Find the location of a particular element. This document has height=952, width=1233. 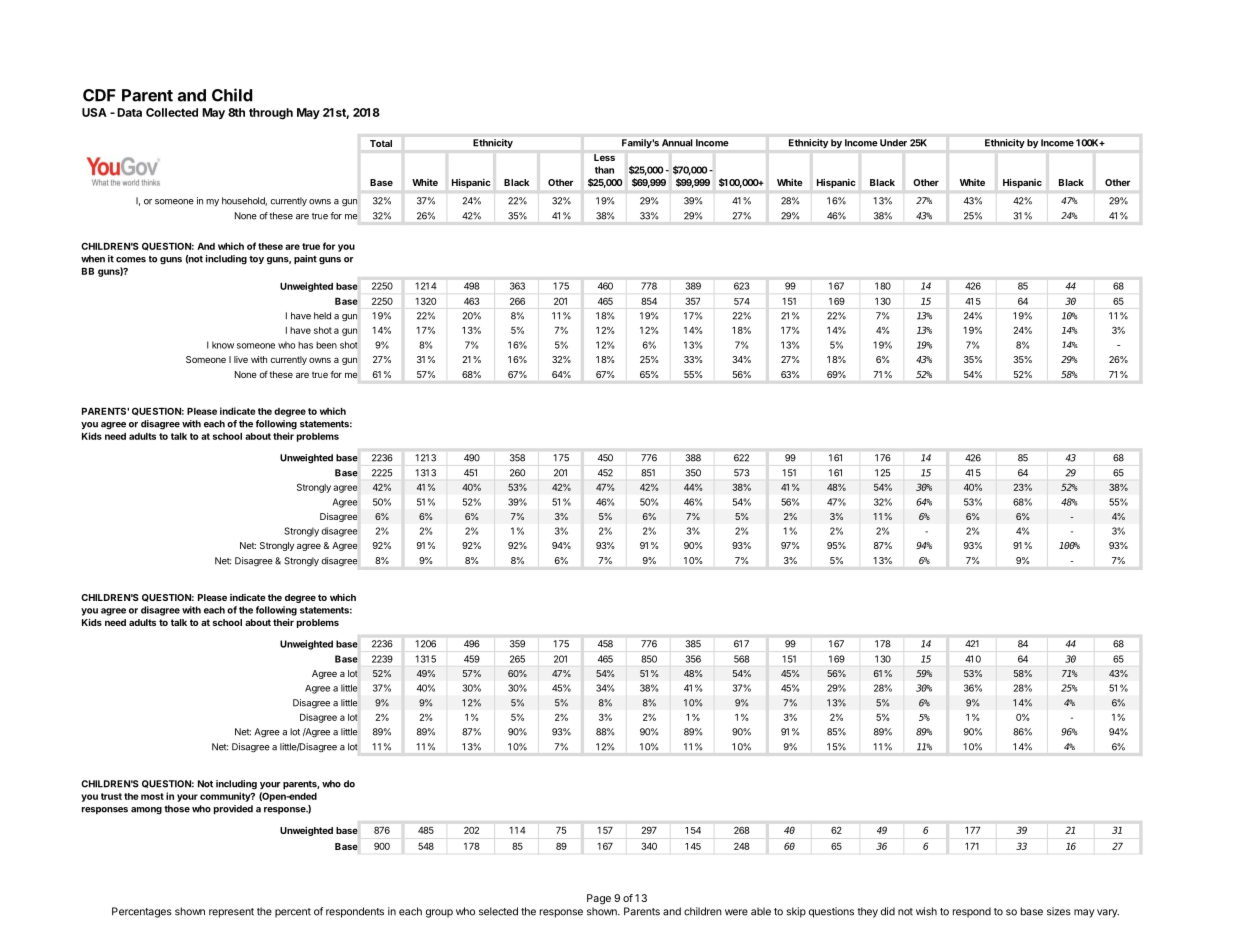

live is located at coordinates (241, 359).
